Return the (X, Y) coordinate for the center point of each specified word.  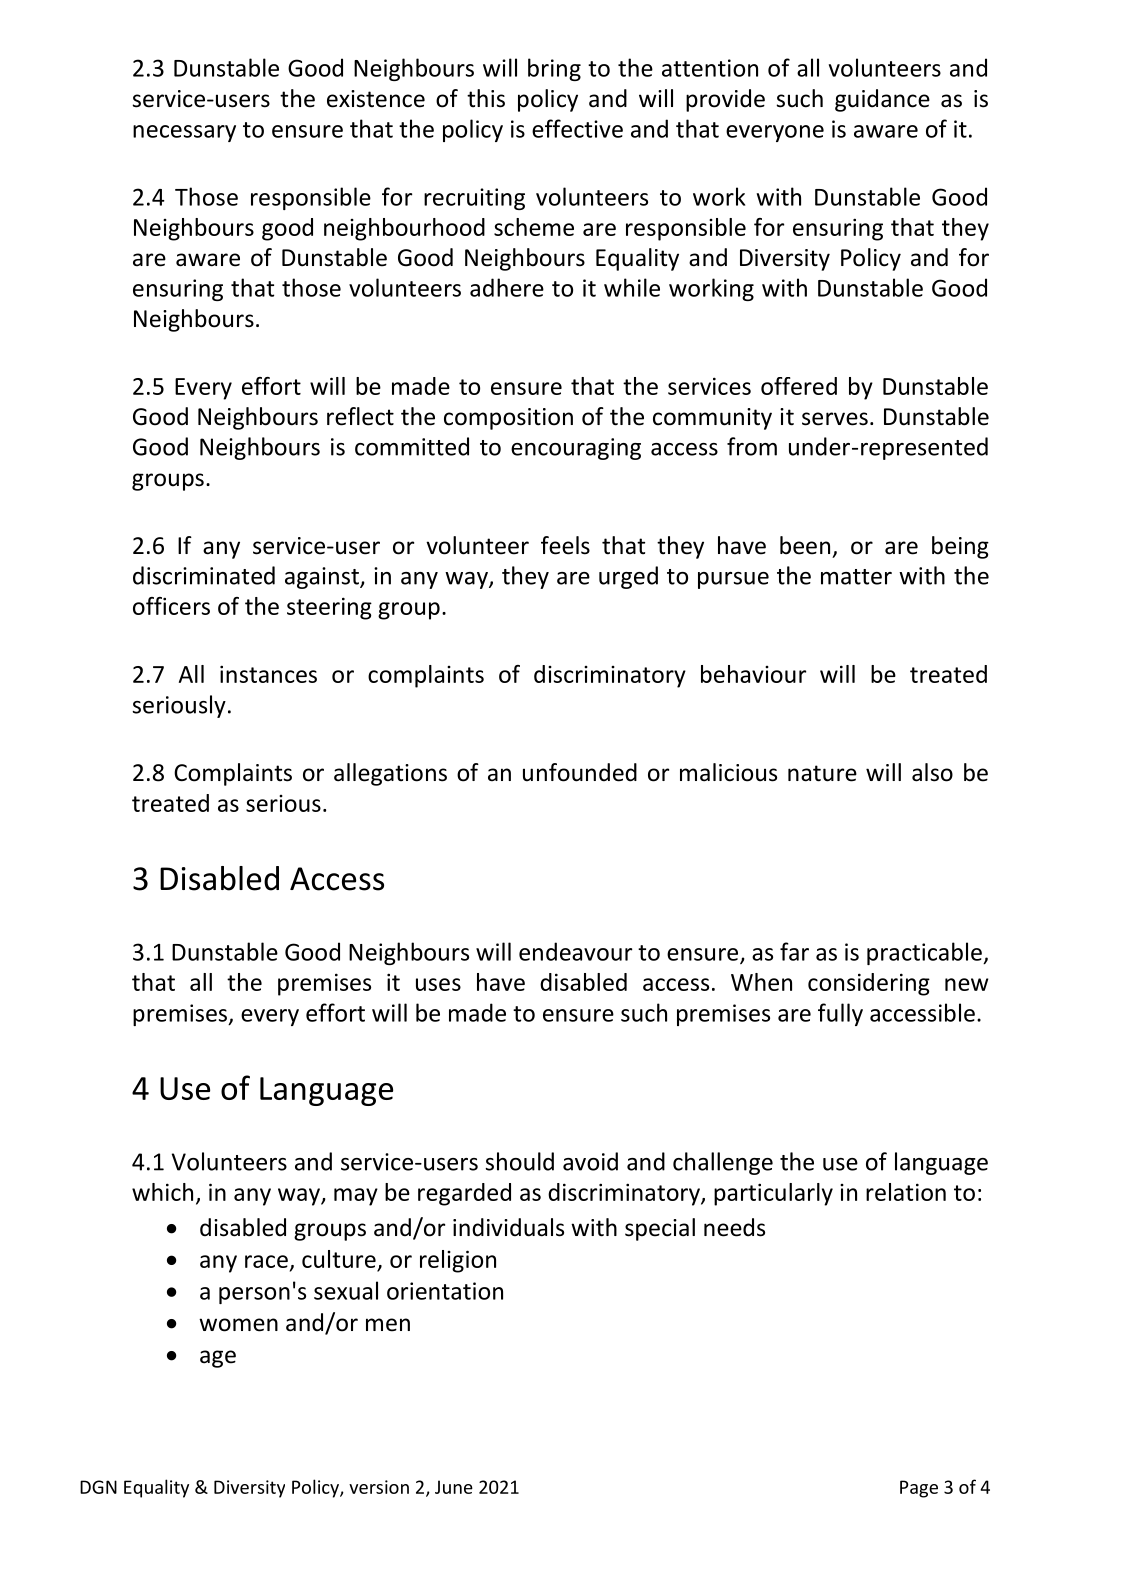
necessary (184, 133)
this (486, 98)
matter (856, 577)
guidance (882, 100)
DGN (98, 1487)
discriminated (204, 575)
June (454, 1487)
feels (565, 545)
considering (869, 984)
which (162, 1192)
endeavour (575, 951)
